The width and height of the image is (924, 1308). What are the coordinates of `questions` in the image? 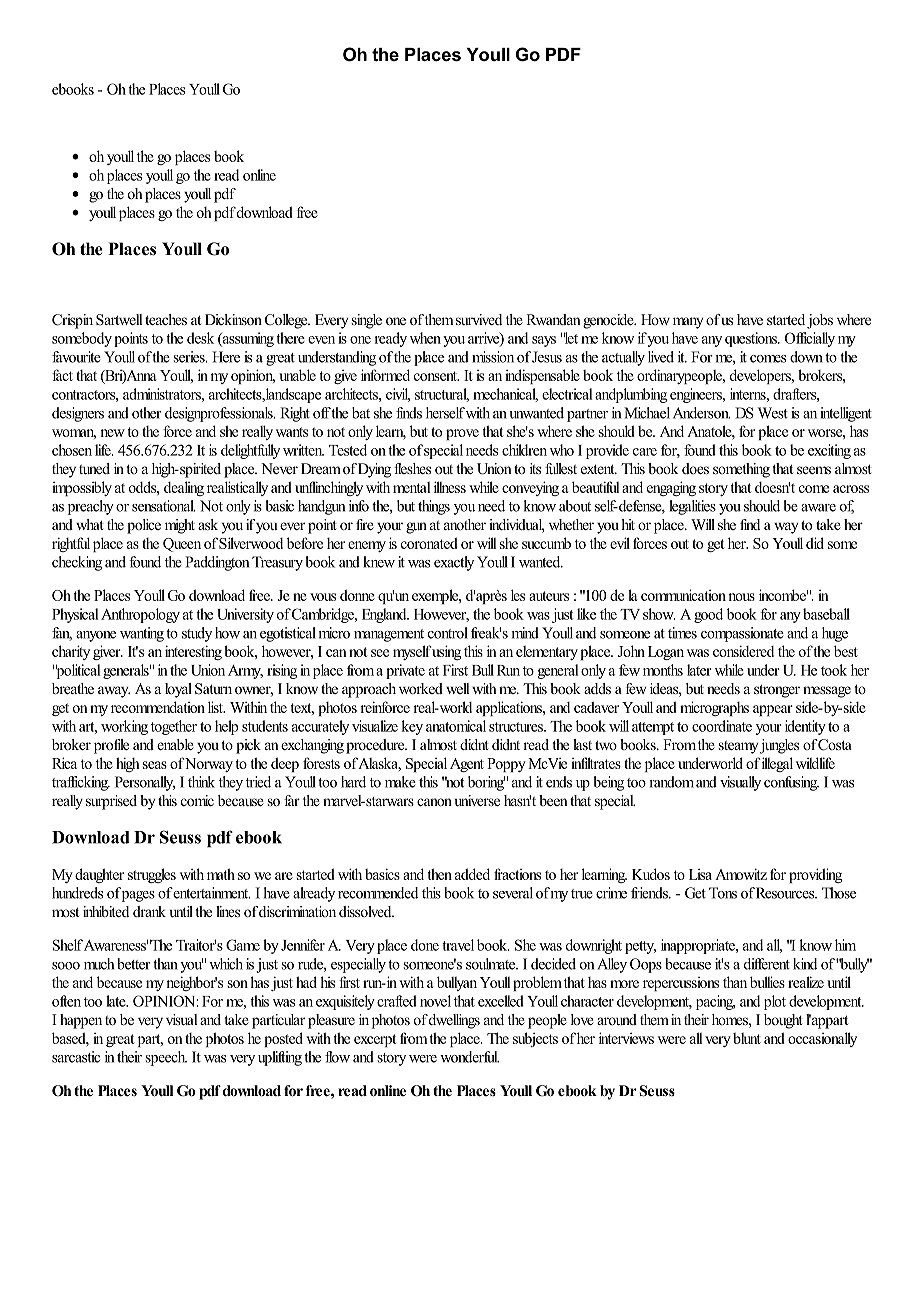 It's located at (752, 339).
